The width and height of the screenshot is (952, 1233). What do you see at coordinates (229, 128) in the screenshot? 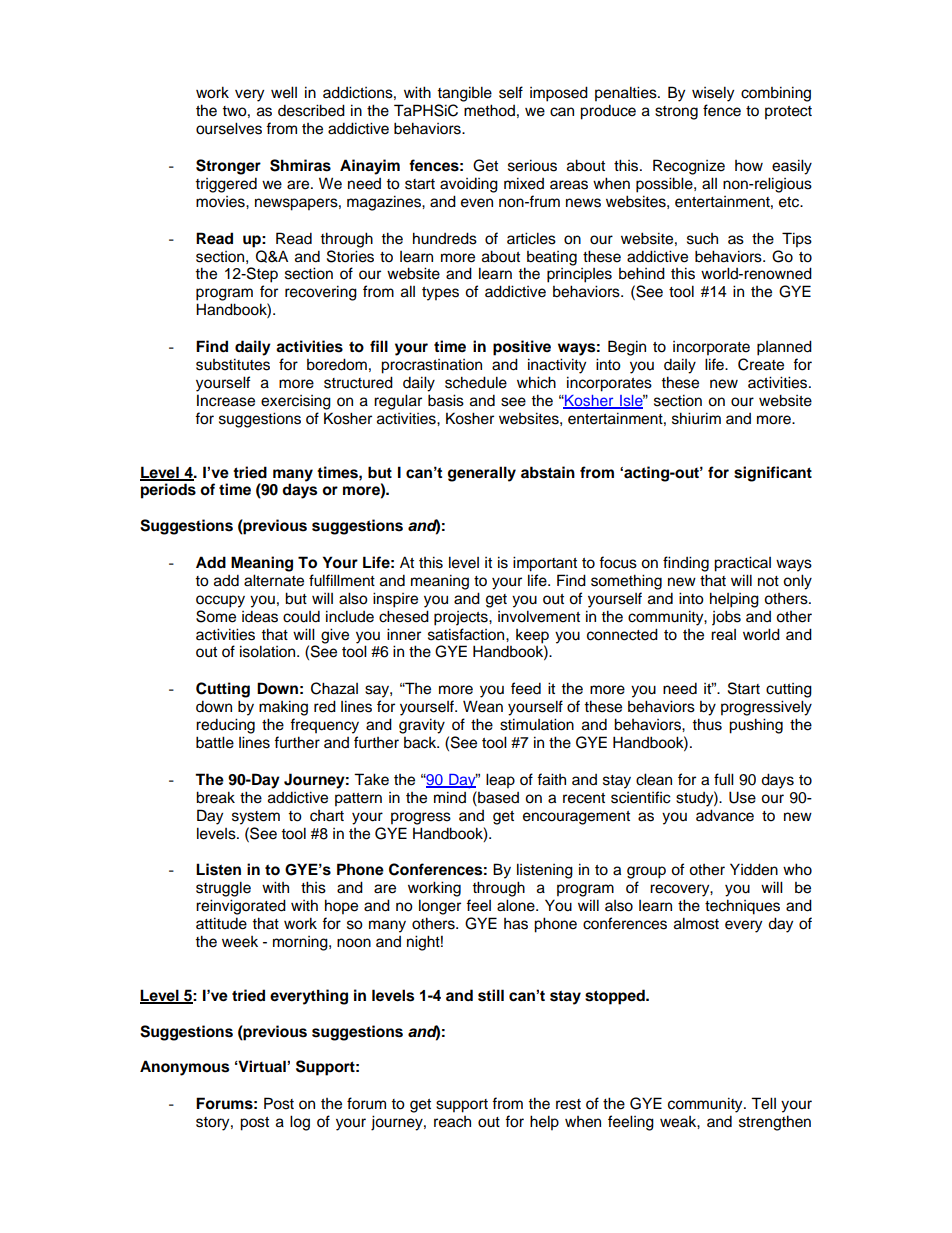
I see `ourselves` at bounding box center [229, 128].
